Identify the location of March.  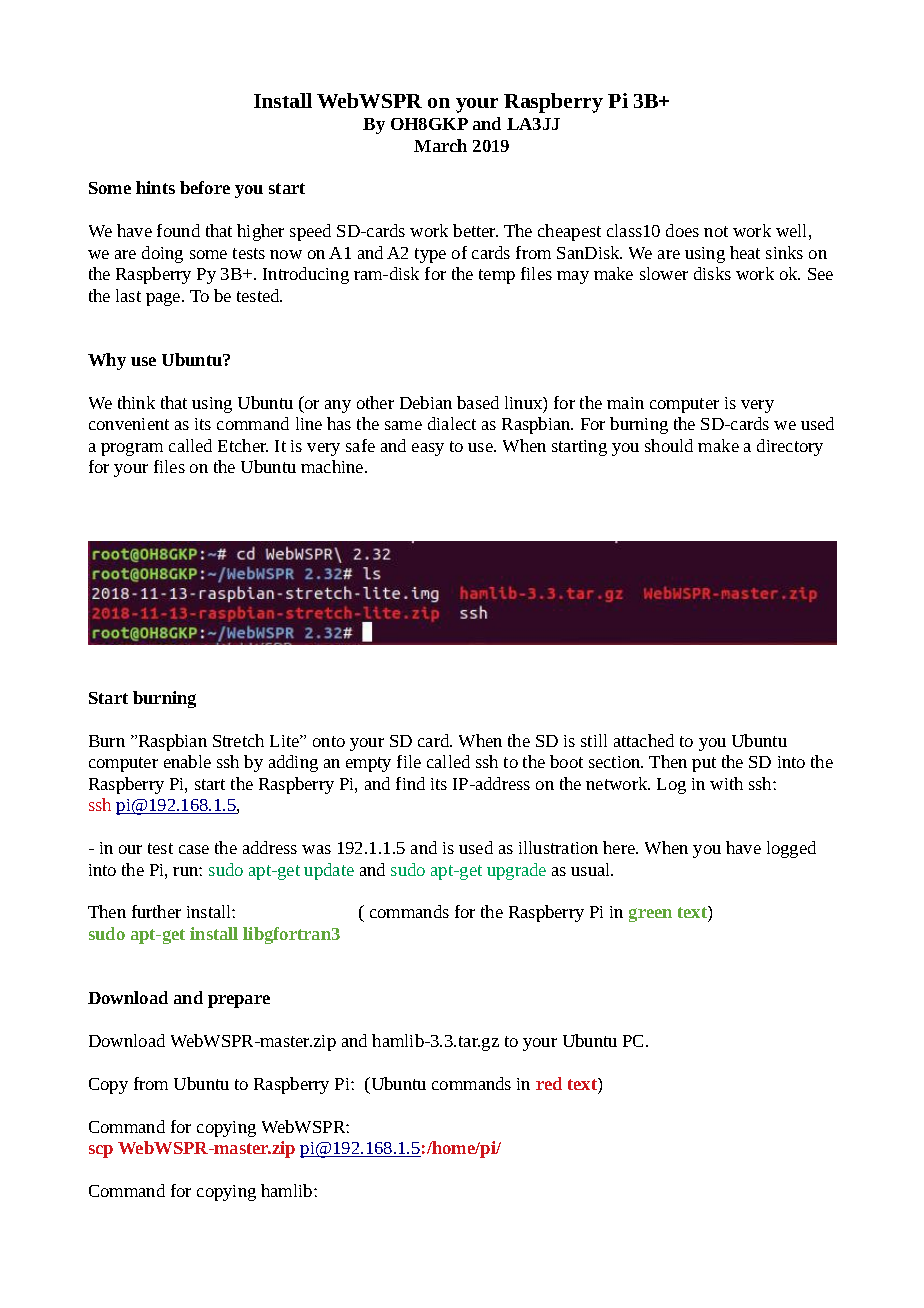
(440, 145).
